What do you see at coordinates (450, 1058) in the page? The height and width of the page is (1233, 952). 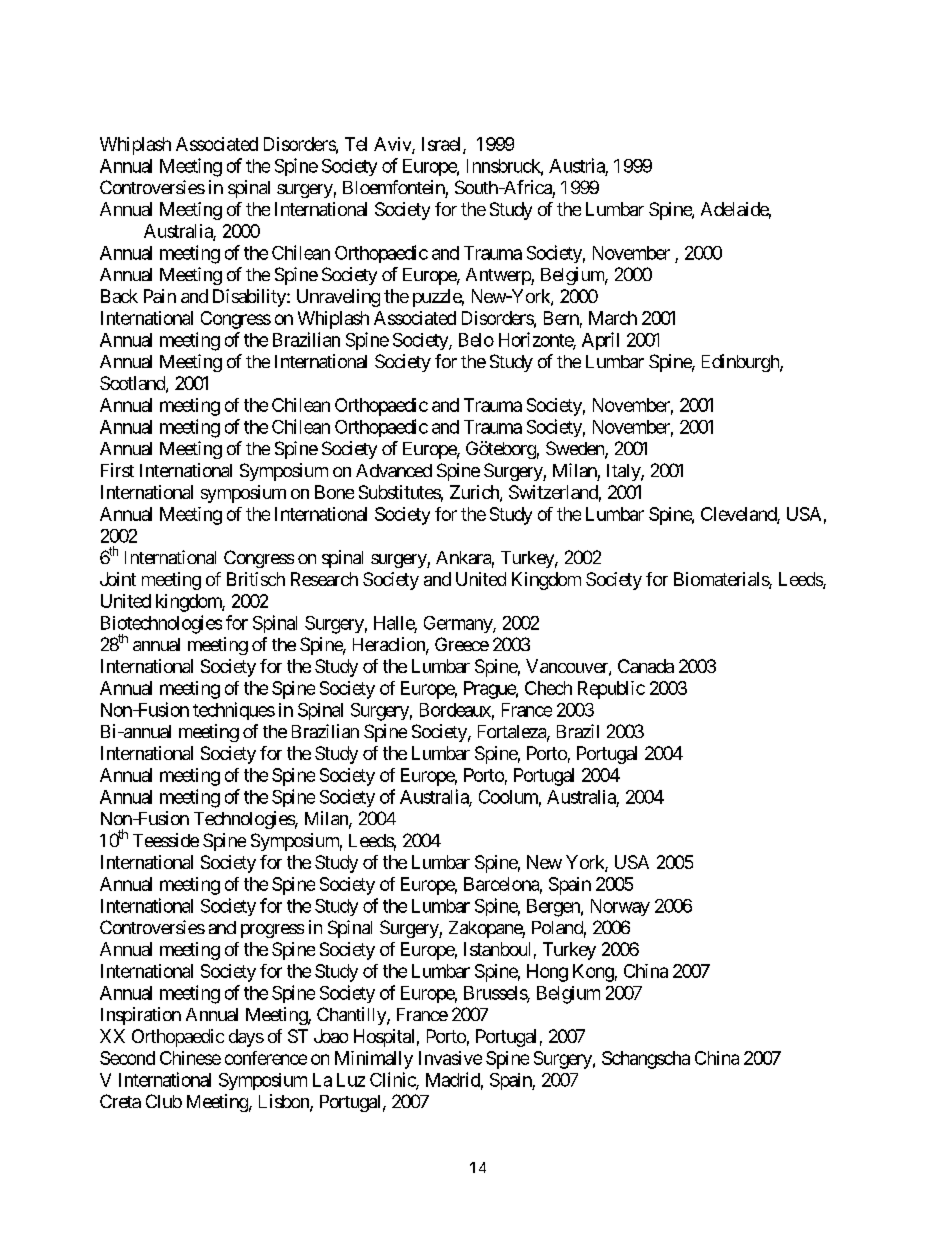 I see `Invasive` at bounding box center [450, 1058].
